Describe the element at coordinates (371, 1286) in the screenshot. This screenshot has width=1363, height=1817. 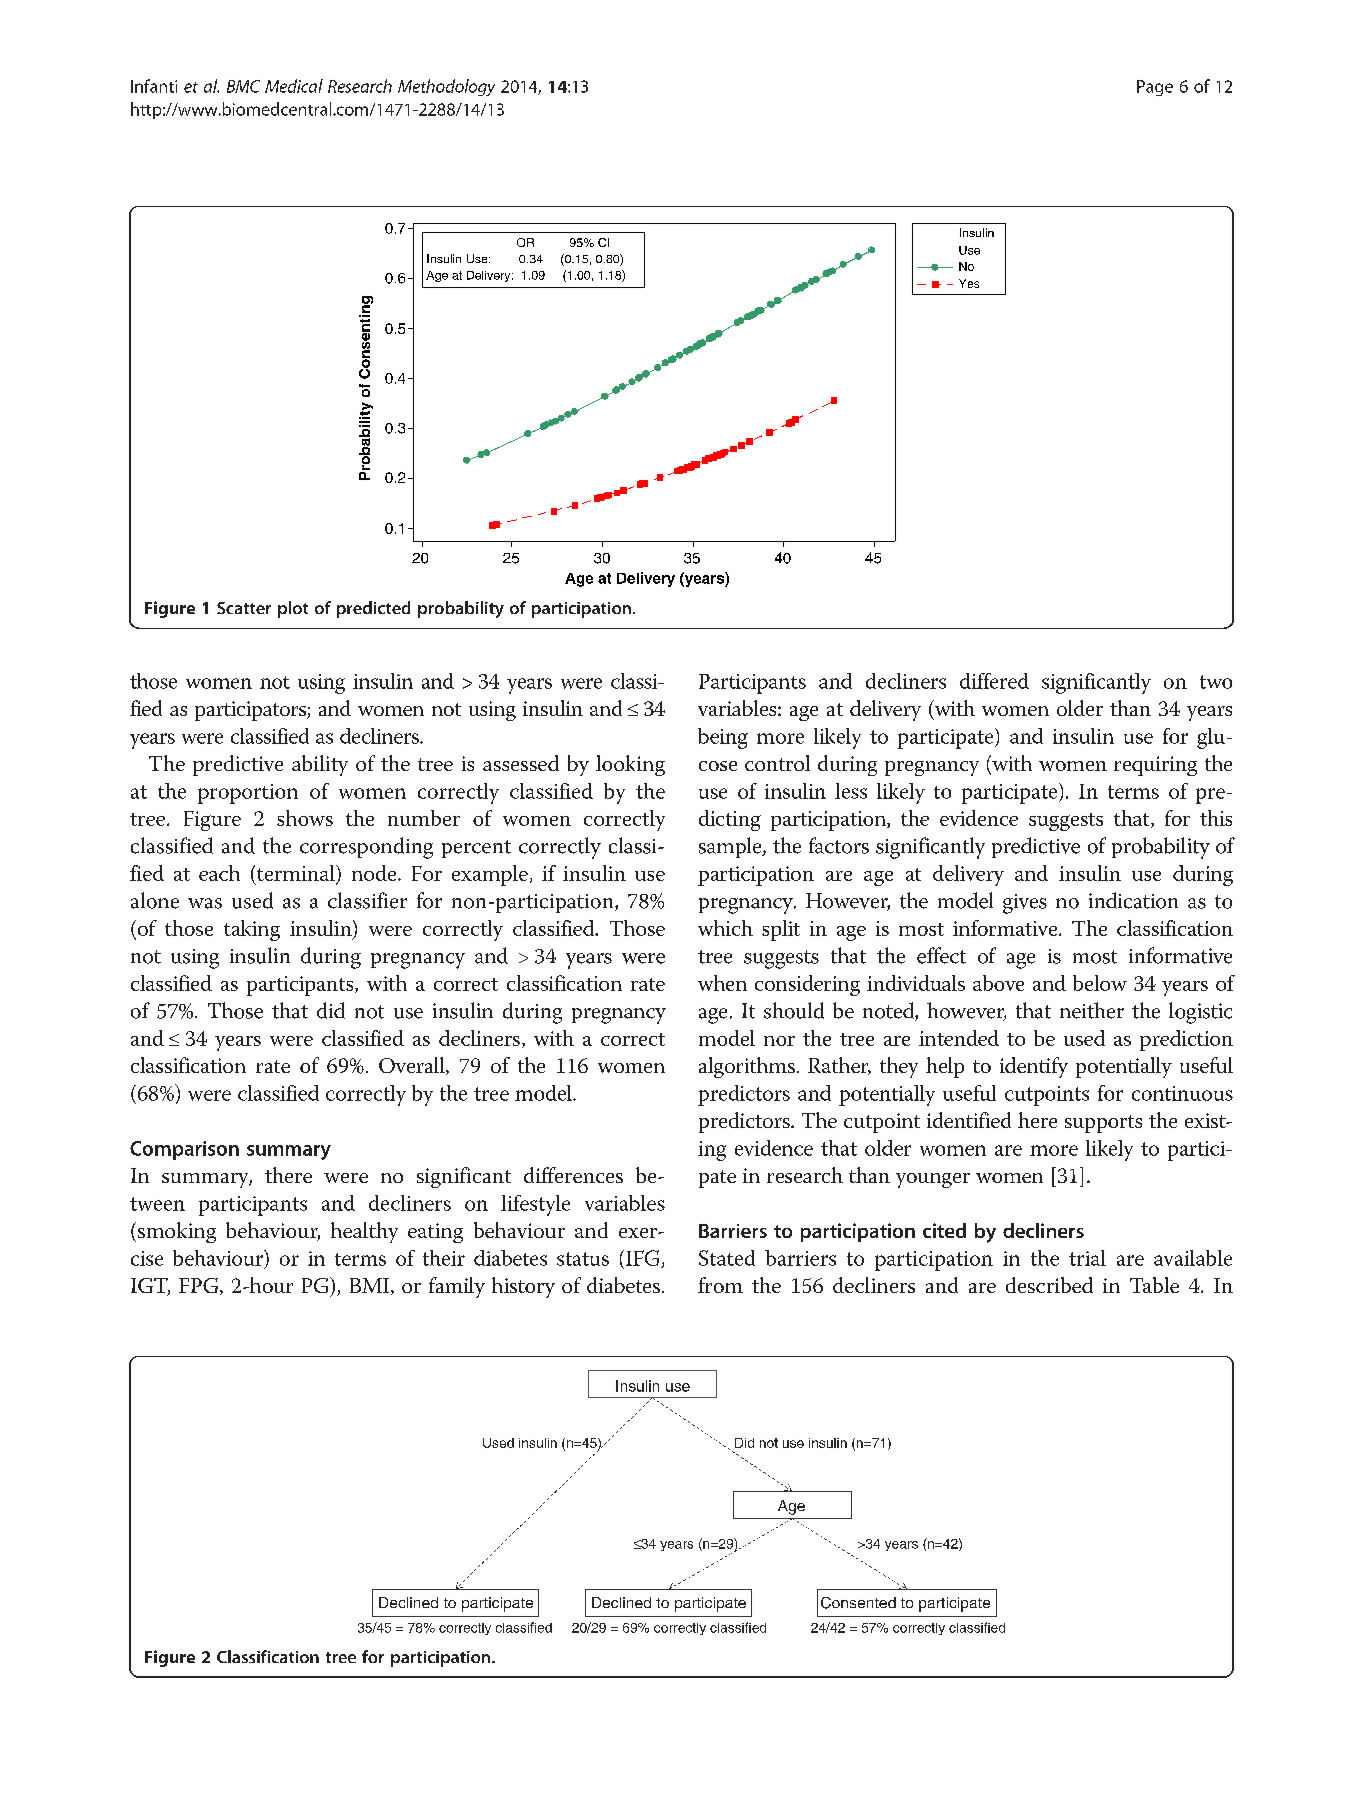
I see `BMI` at that location.
